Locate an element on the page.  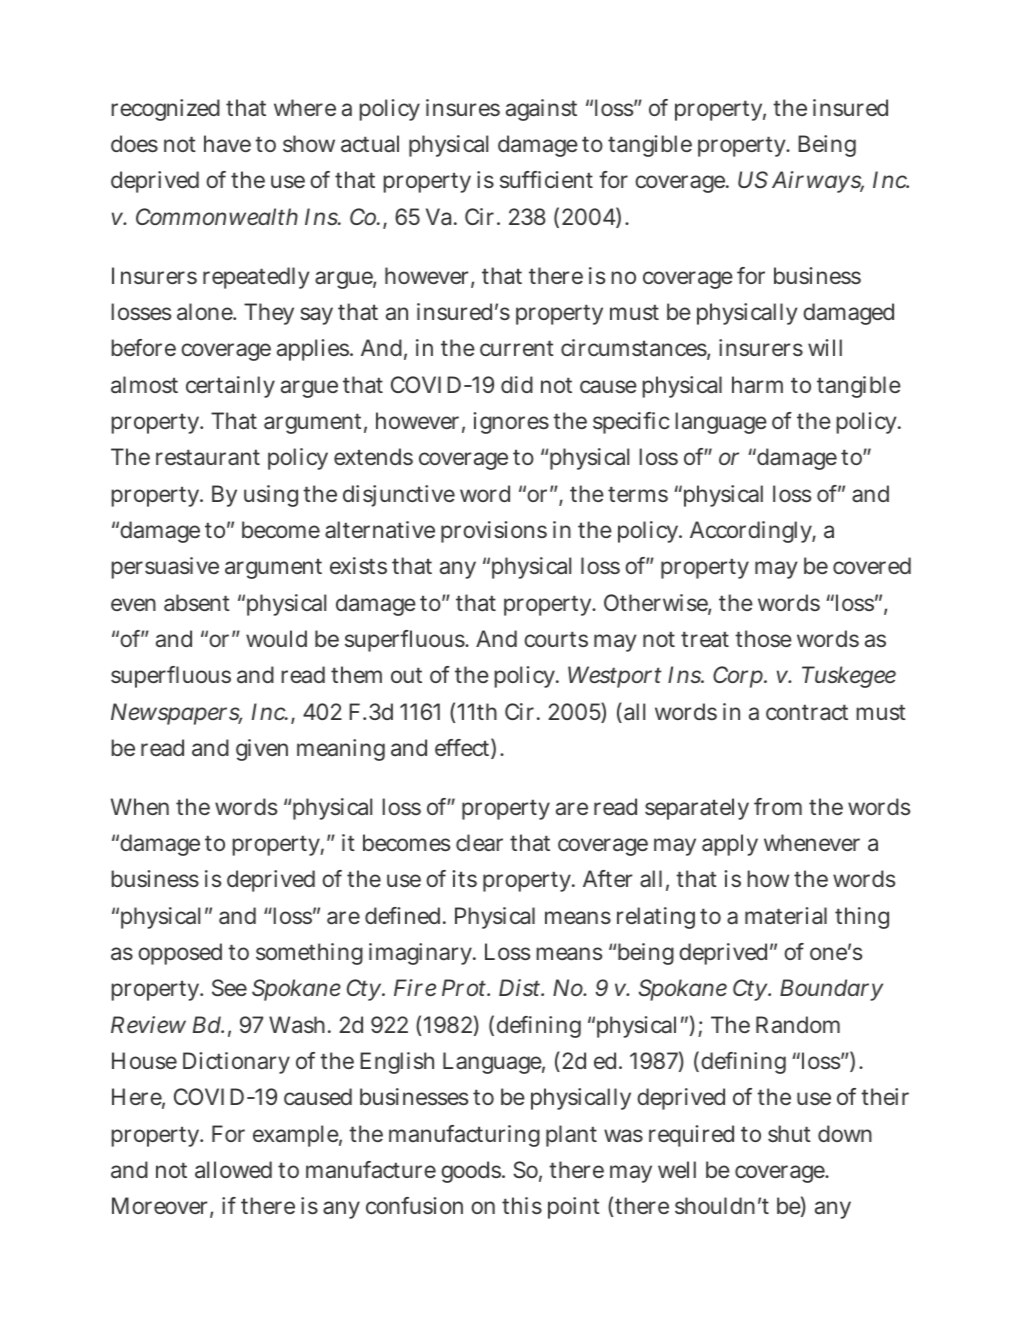
Boundary is located at coordinates (831, 990).
